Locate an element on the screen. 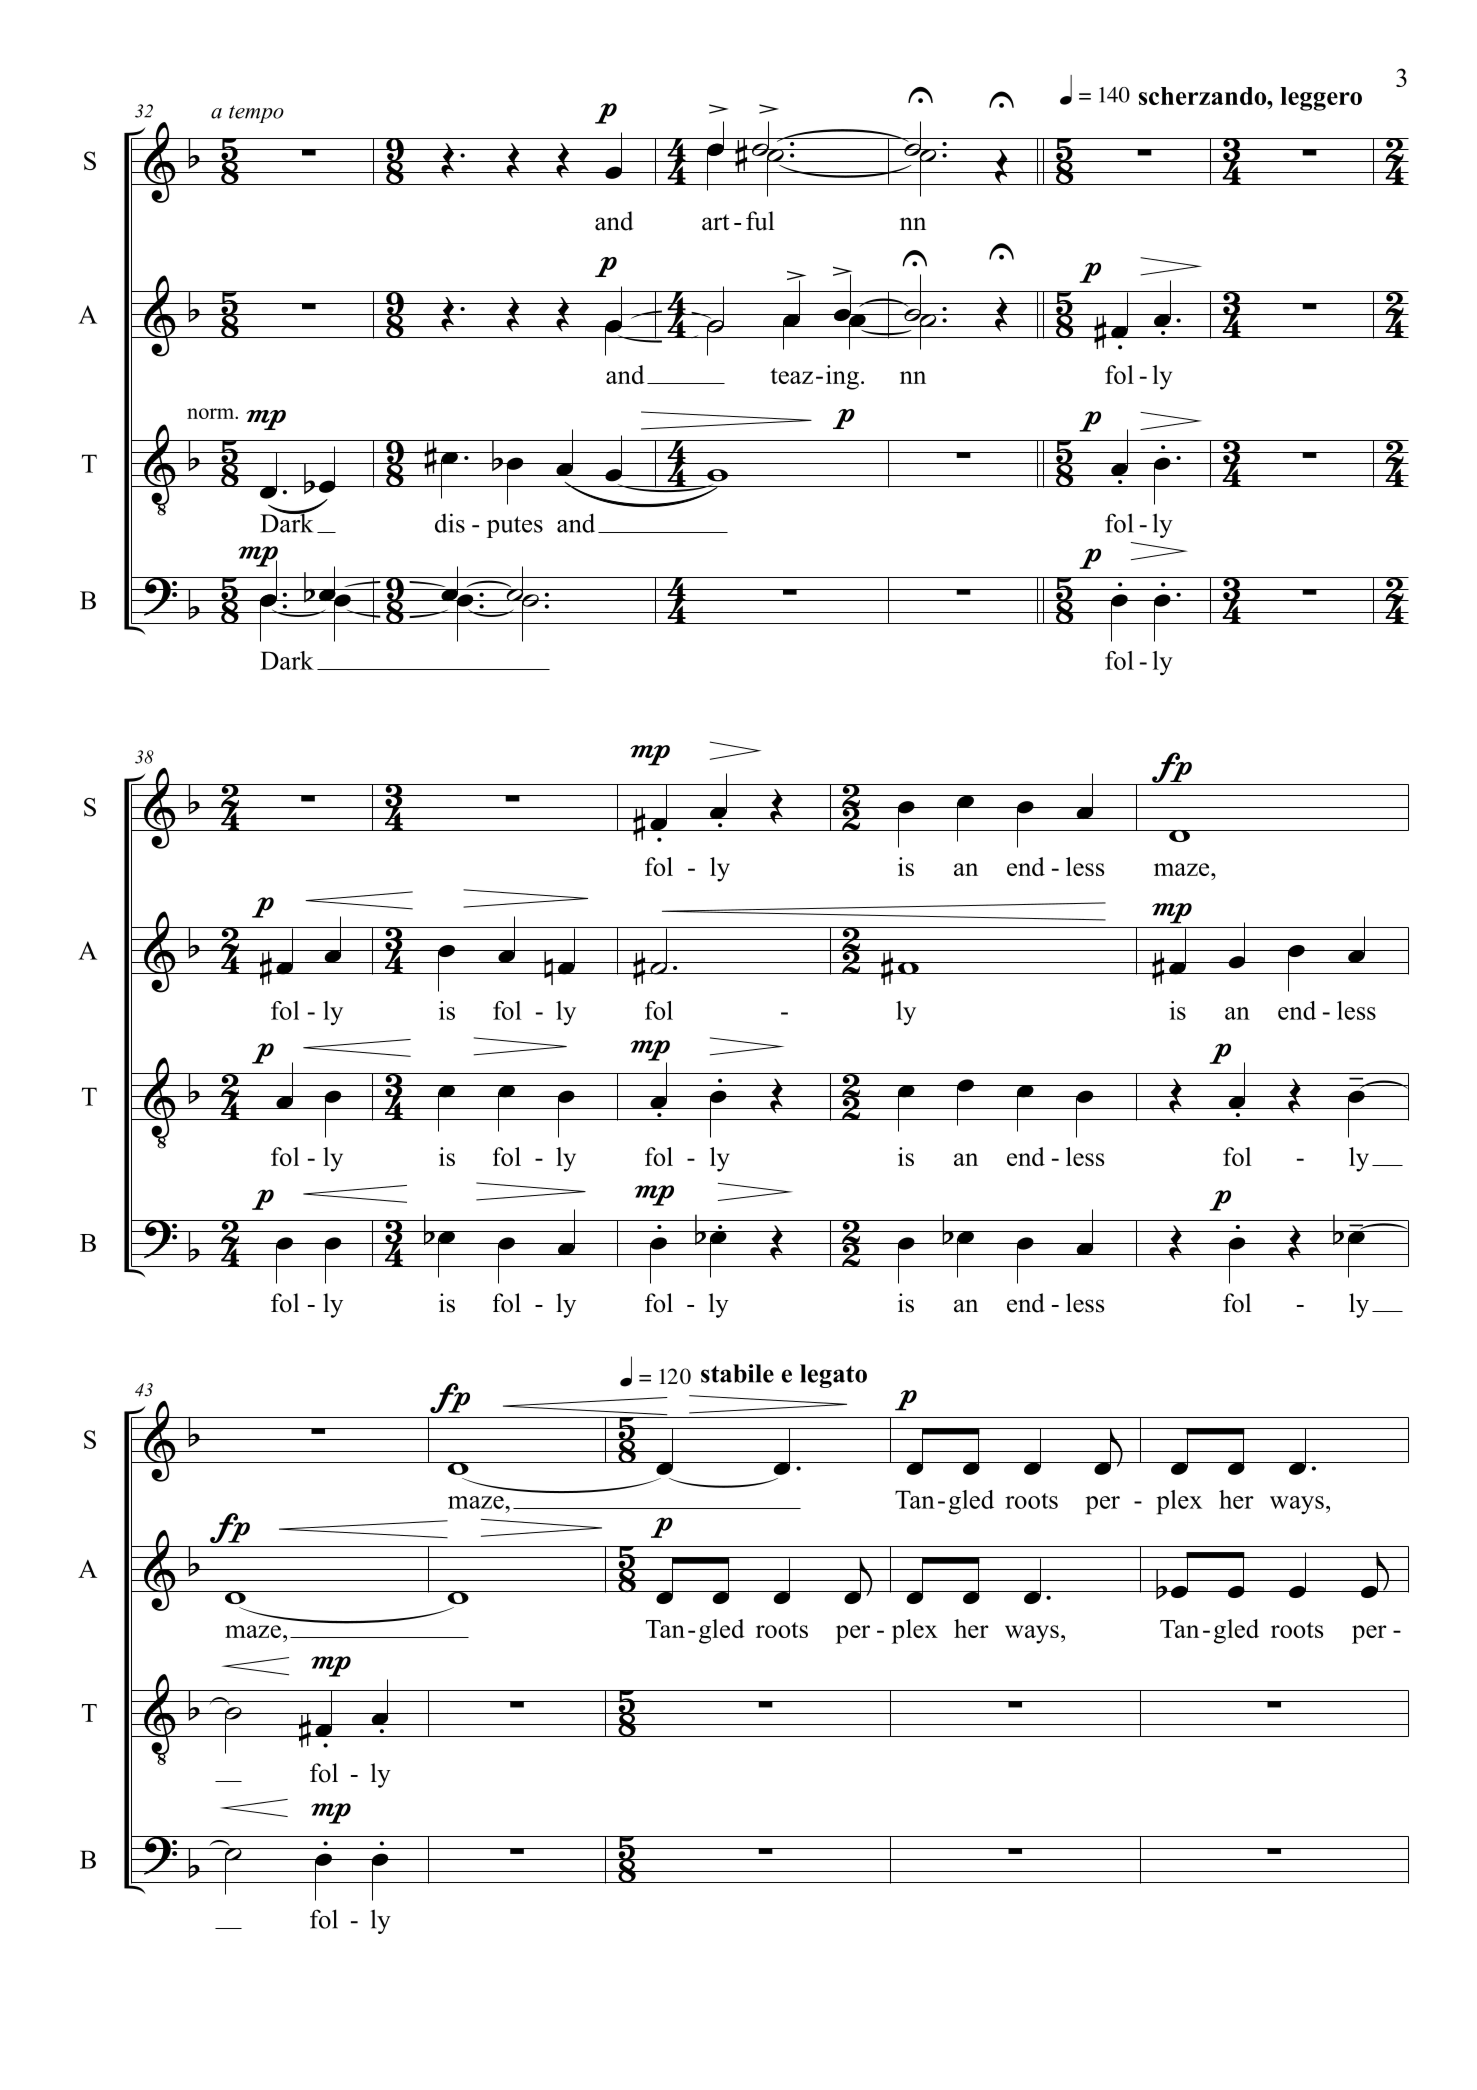 This screenshot has width=1477, height=2090. art is located at coordinates (715, 222).
